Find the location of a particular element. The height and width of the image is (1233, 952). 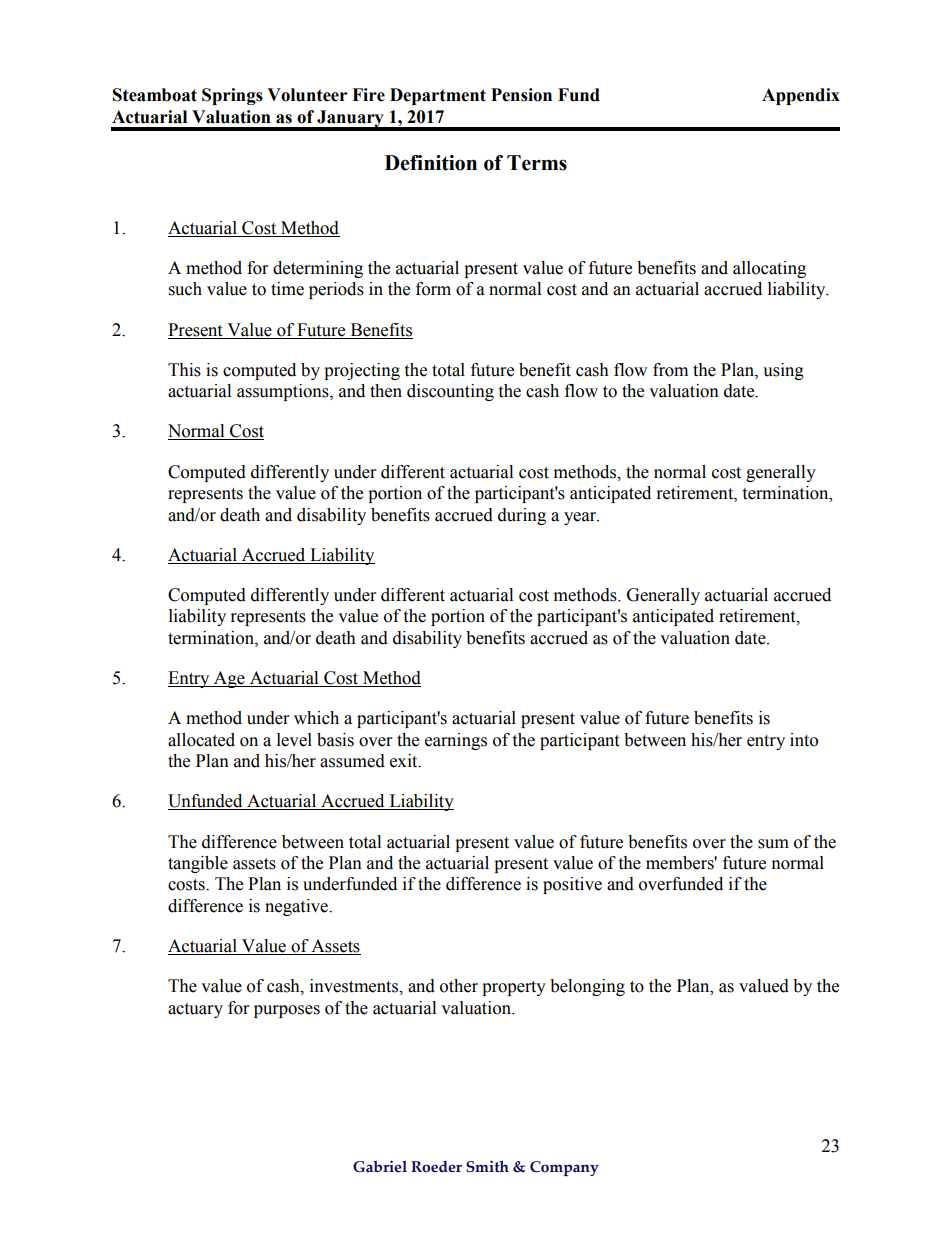

Department is located at coordinates (438, 96).
